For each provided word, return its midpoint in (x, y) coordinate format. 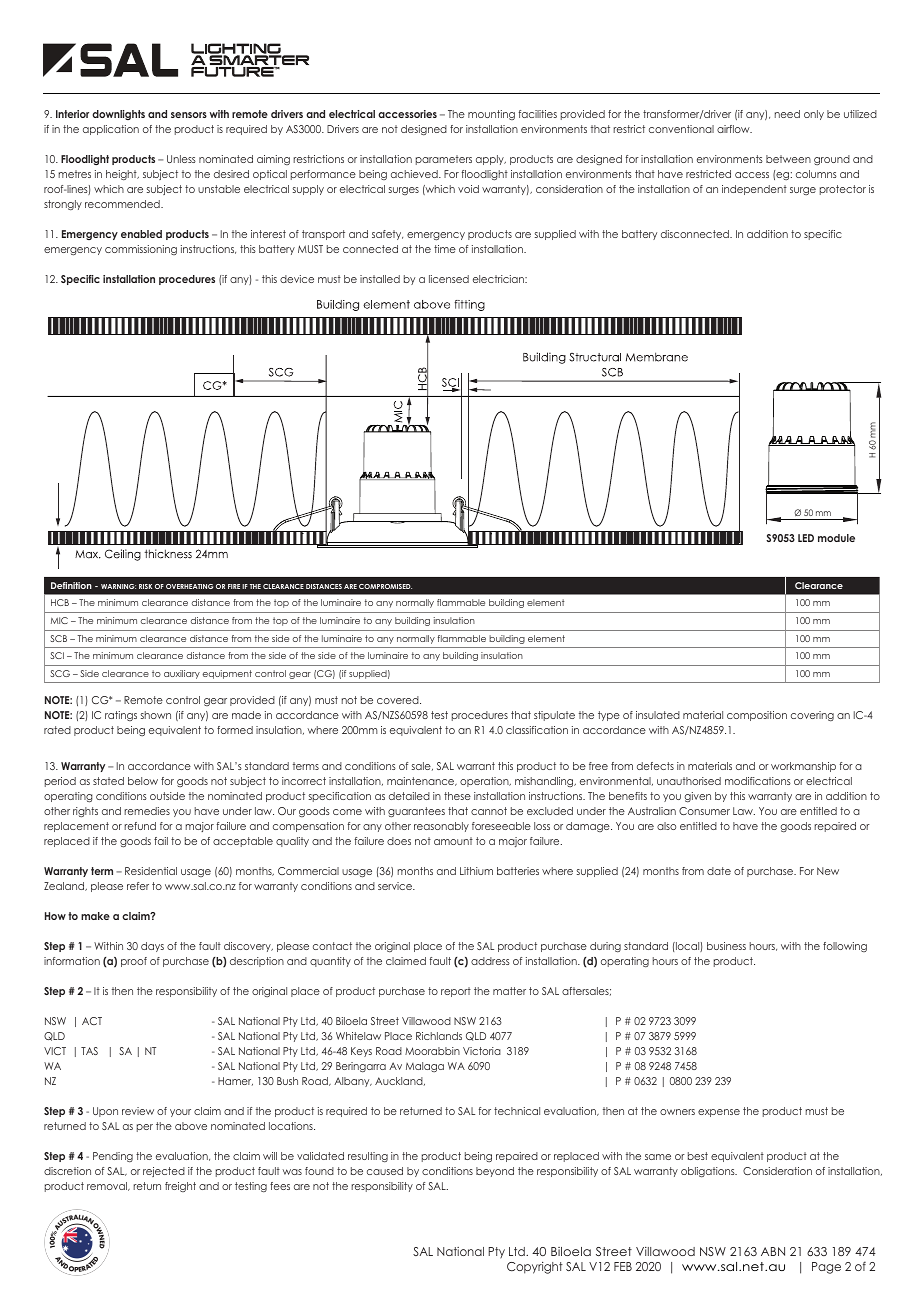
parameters (444, 160)
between (788, 159)
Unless (181, 159)
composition (757, 716)
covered (399, 700)
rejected (164, 1172)
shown (156, 715)
